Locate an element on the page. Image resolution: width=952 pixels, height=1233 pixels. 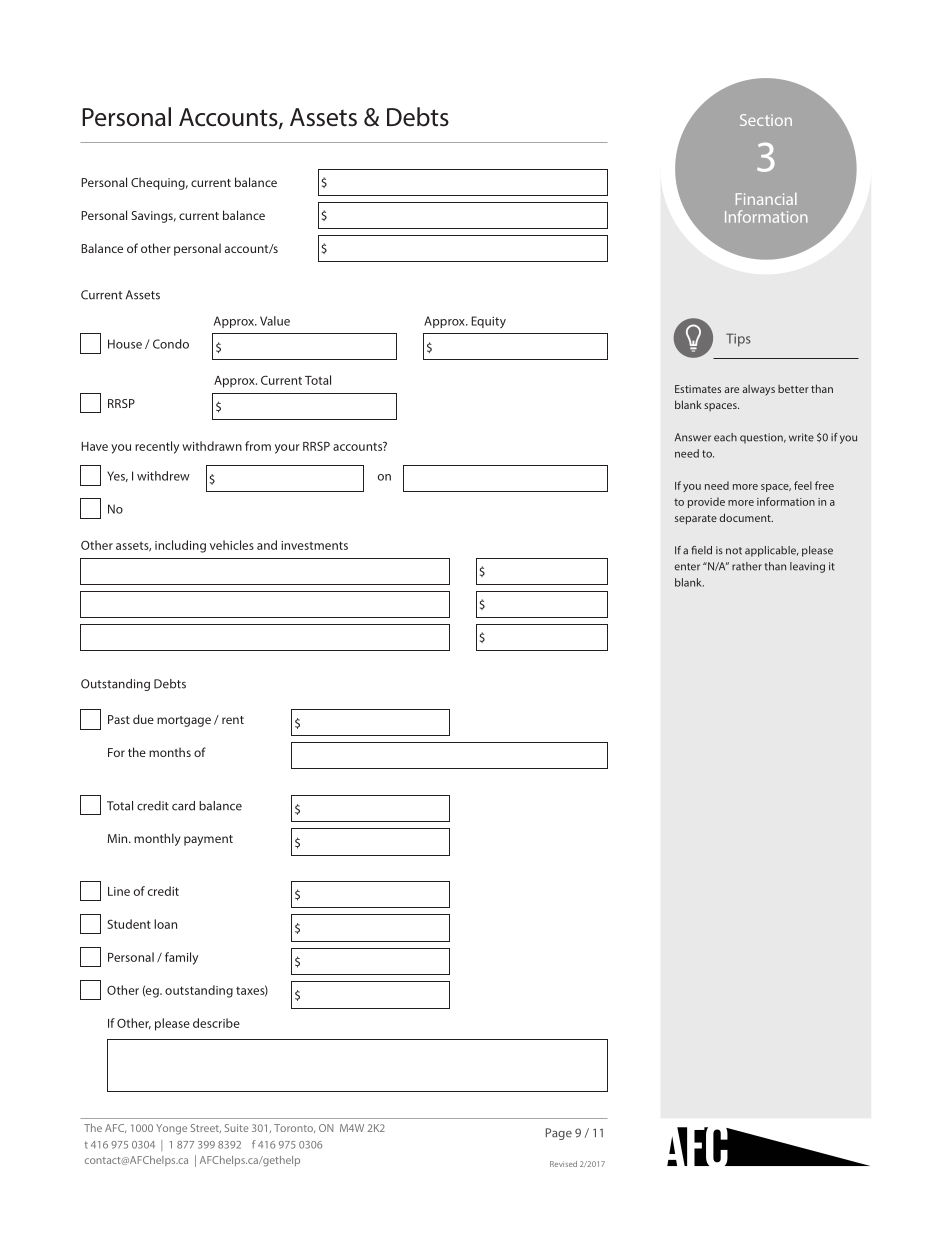
rather is located at coordinates (747, 566).
